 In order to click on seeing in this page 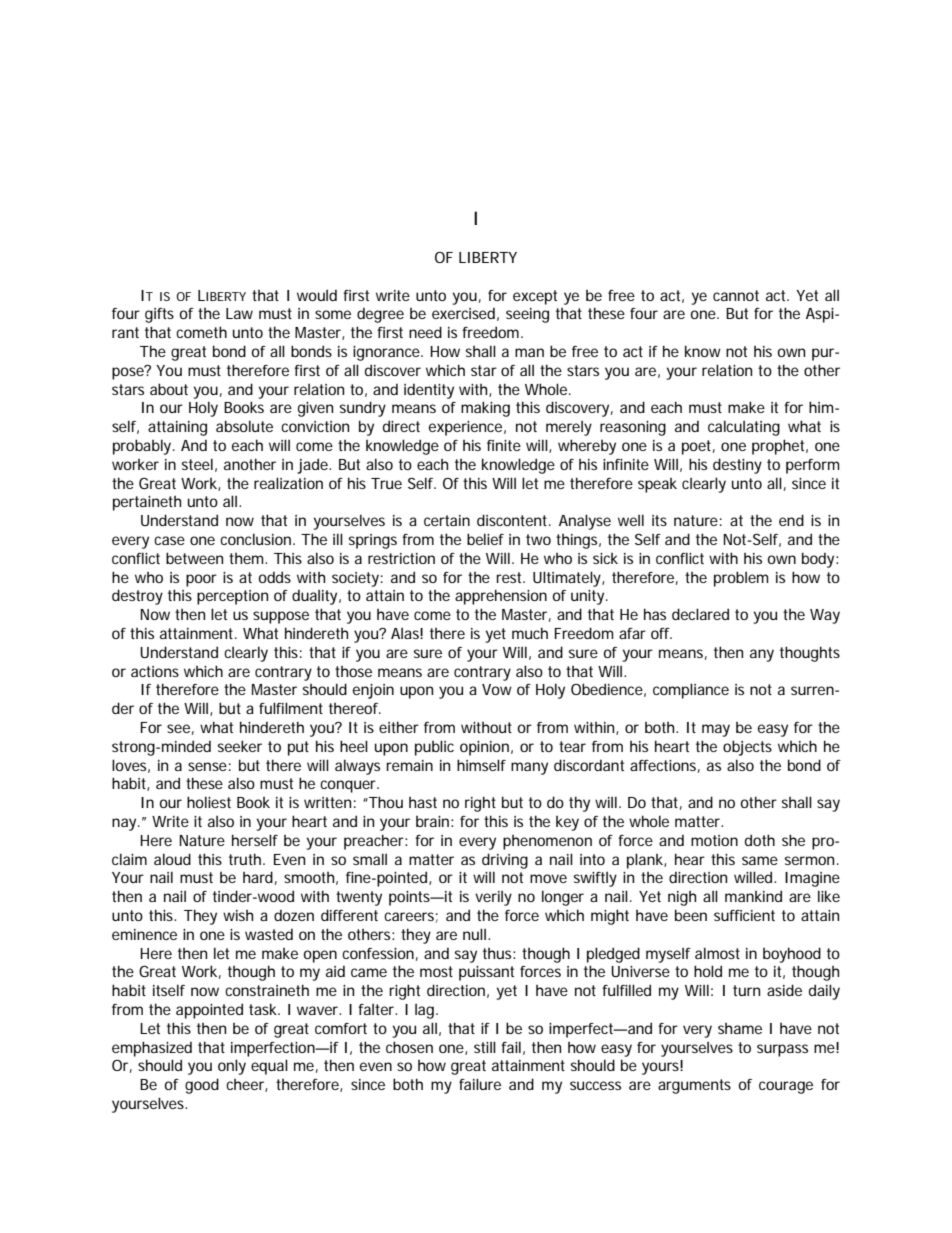, I will do `click(527, 315)`.
